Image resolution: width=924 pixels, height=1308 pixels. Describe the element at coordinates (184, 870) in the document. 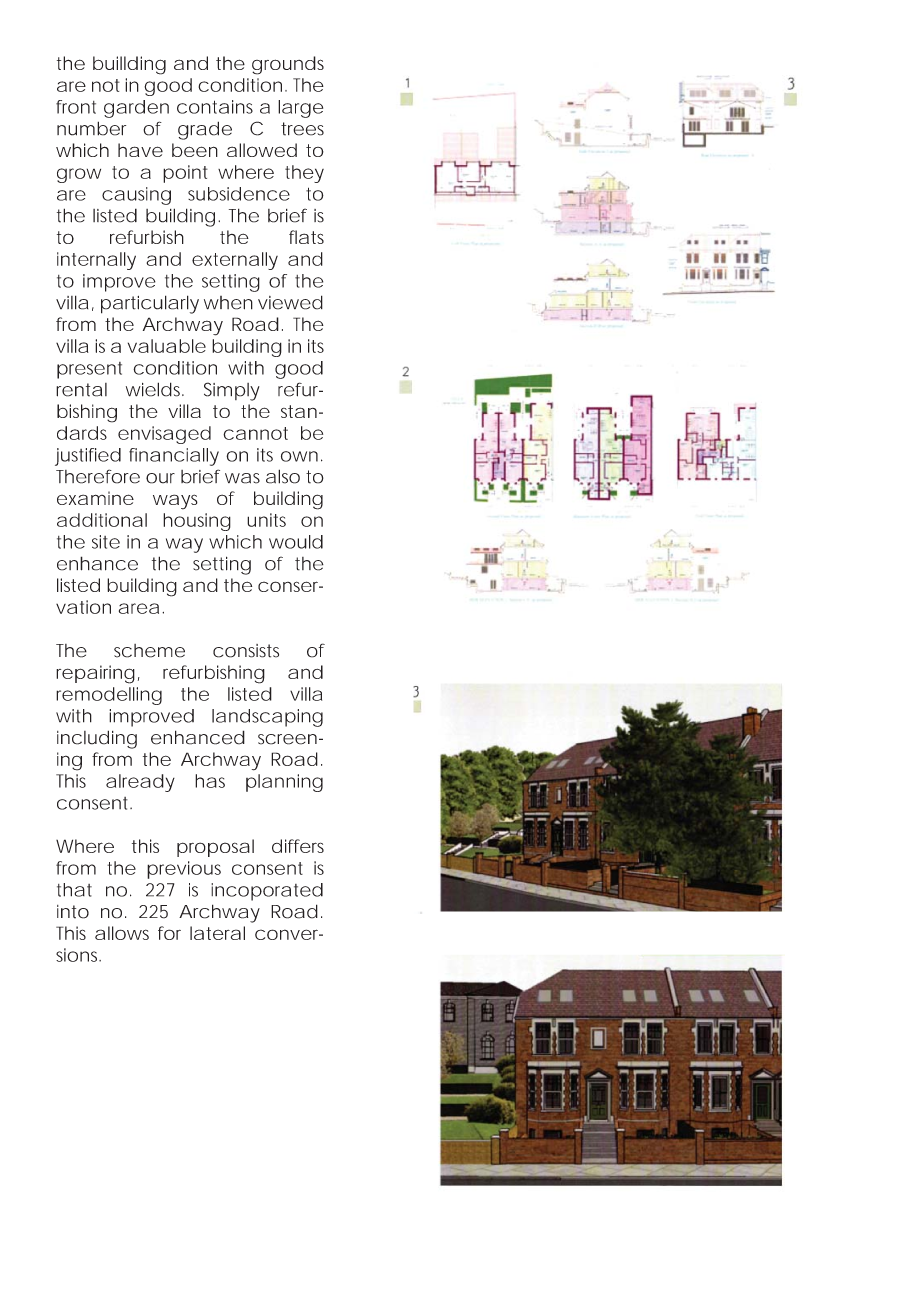

I see `previous` at that location.
